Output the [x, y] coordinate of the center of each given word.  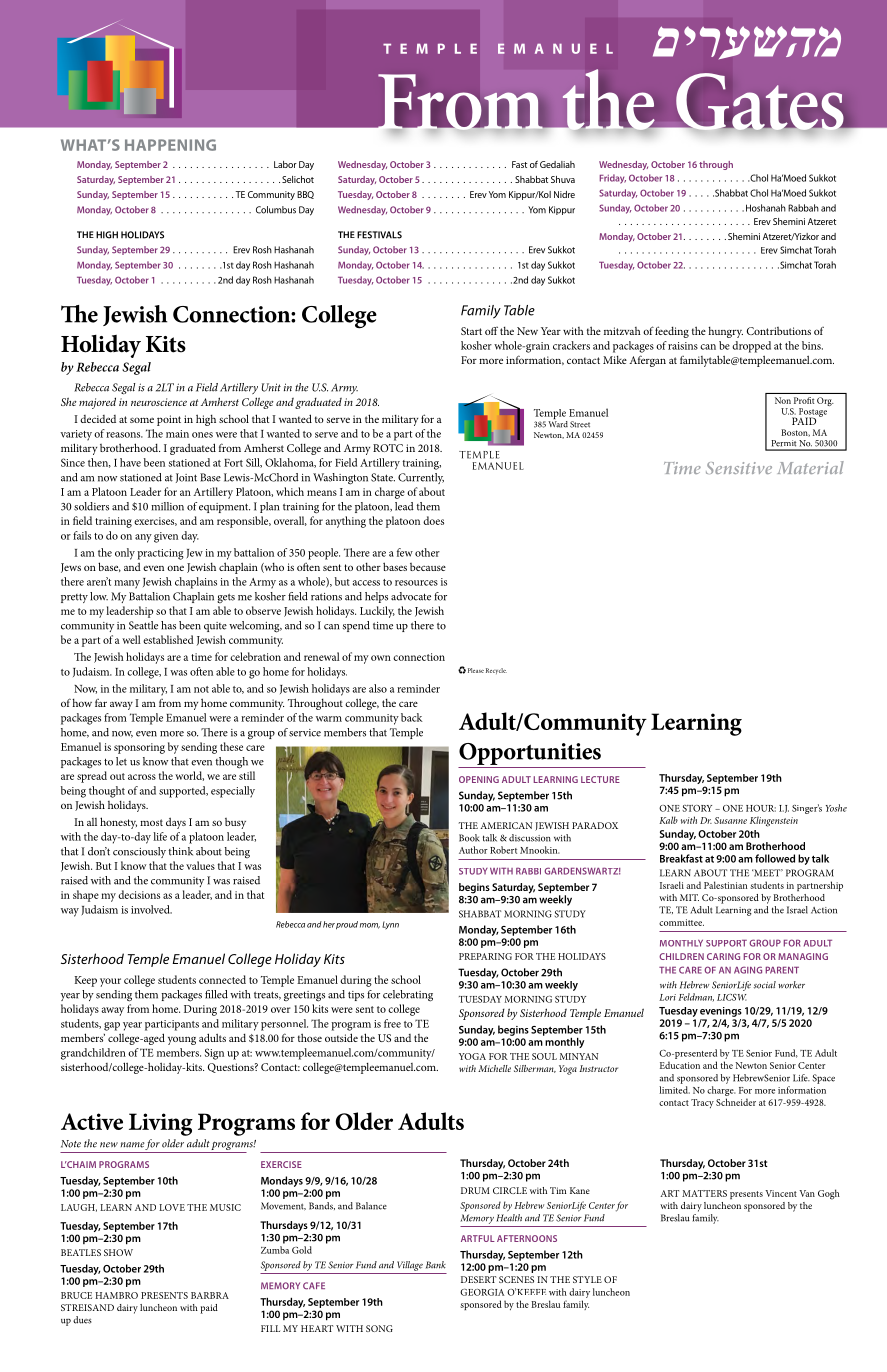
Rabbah [803, 208]
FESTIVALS [379, 235]
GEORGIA [482, 1292]
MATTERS [704, 1193]
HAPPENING [170, 145]
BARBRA [210, 1295]
